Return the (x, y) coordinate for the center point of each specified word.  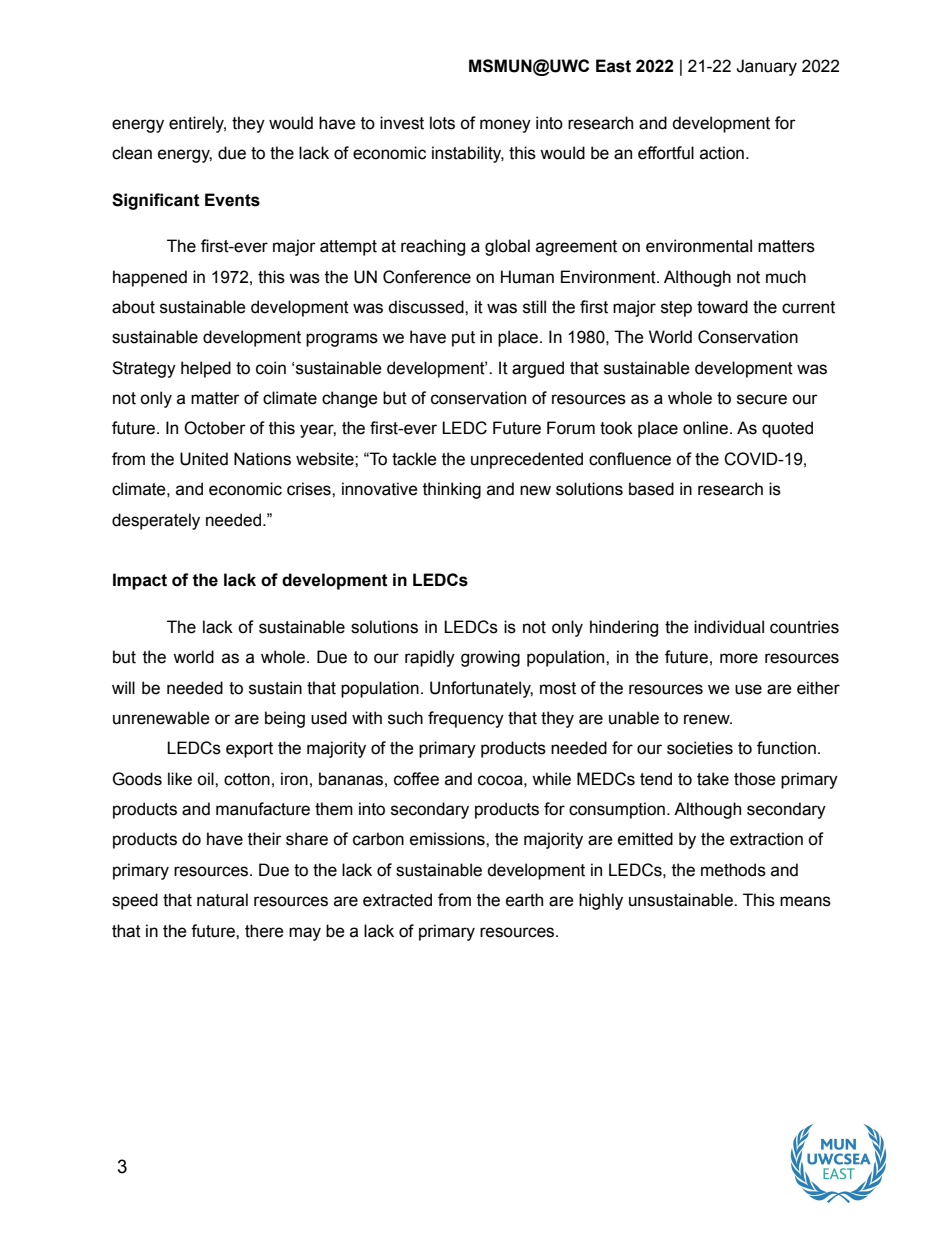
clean (132, 153)
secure (762, 399)
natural (222, 900)
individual (729, 627)
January (766, 67)
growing (490, 658)
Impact (140, 581)
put (463, 339)
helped (206, 369)
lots (442, 123)
